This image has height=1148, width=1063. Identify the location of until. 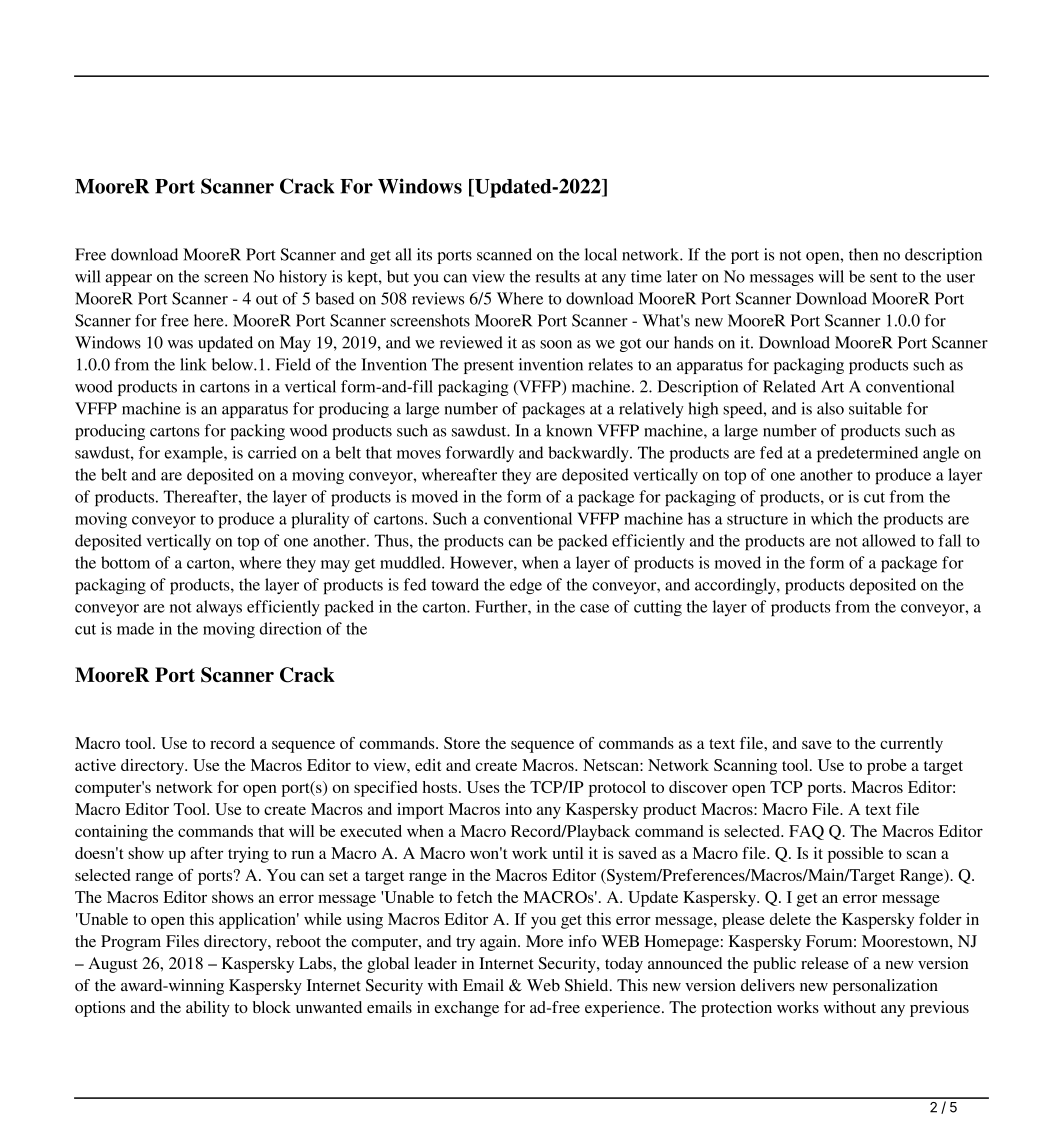
(568, 853).
